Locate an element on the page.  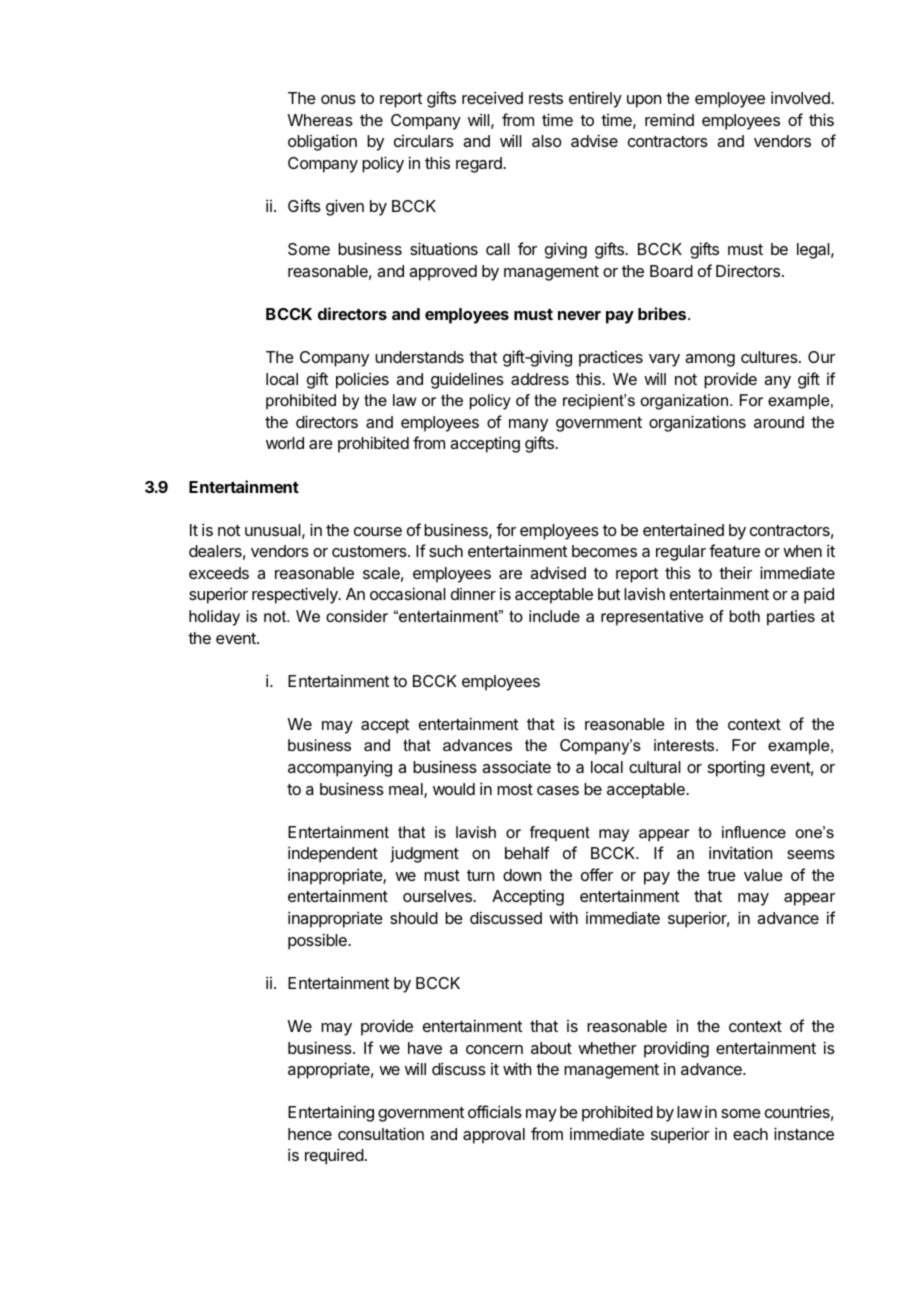
involved is located at coordinates (801, 97).
